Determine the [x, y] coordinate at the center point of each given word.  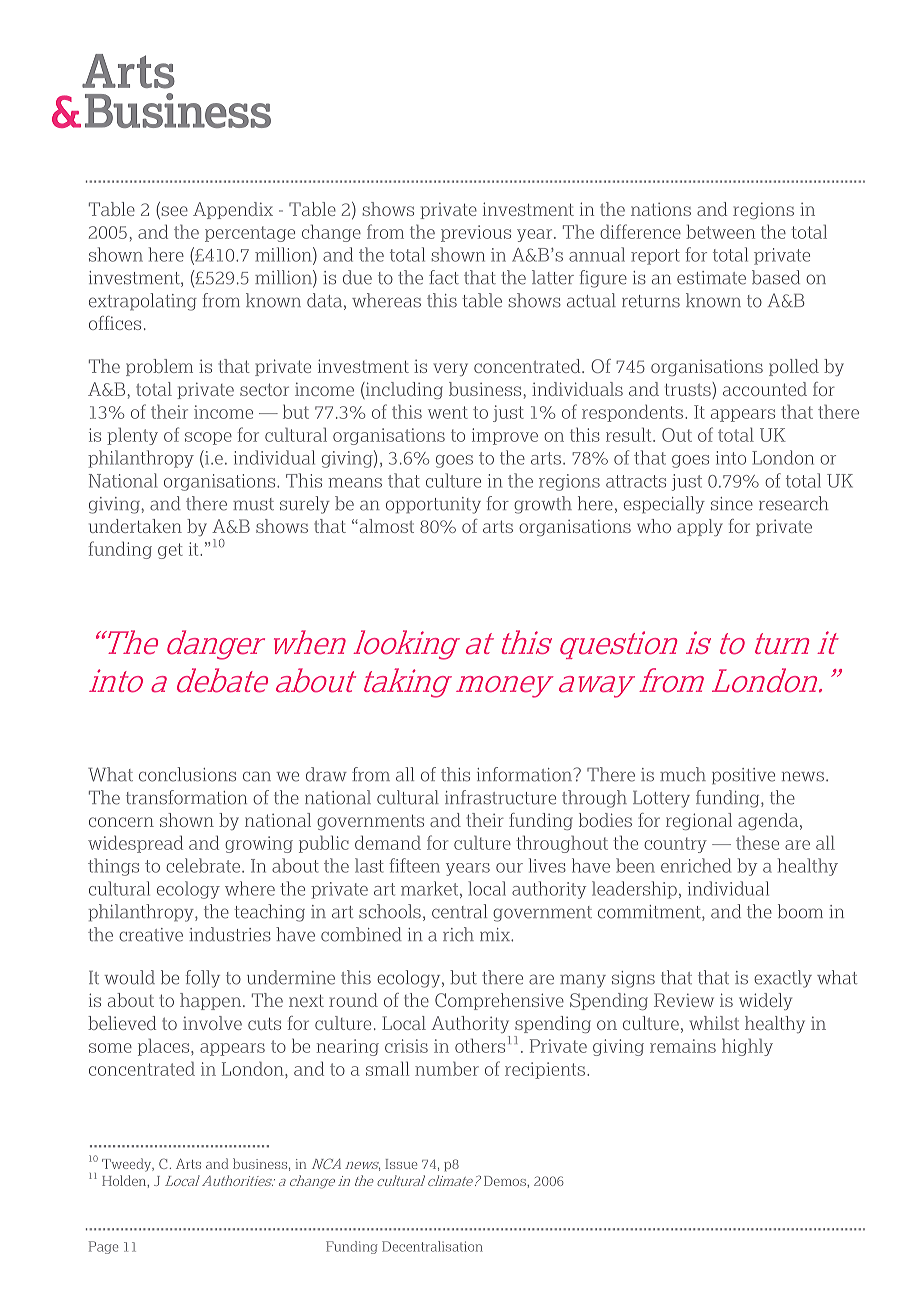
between [720, 232]
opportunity [433, 505]
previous [476, 233]
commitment [650, 913]
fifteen [414, 865]
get [170, 551]
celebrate [204, 865]
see [173, 212]
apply [700, 527]
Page [103, 1247]
